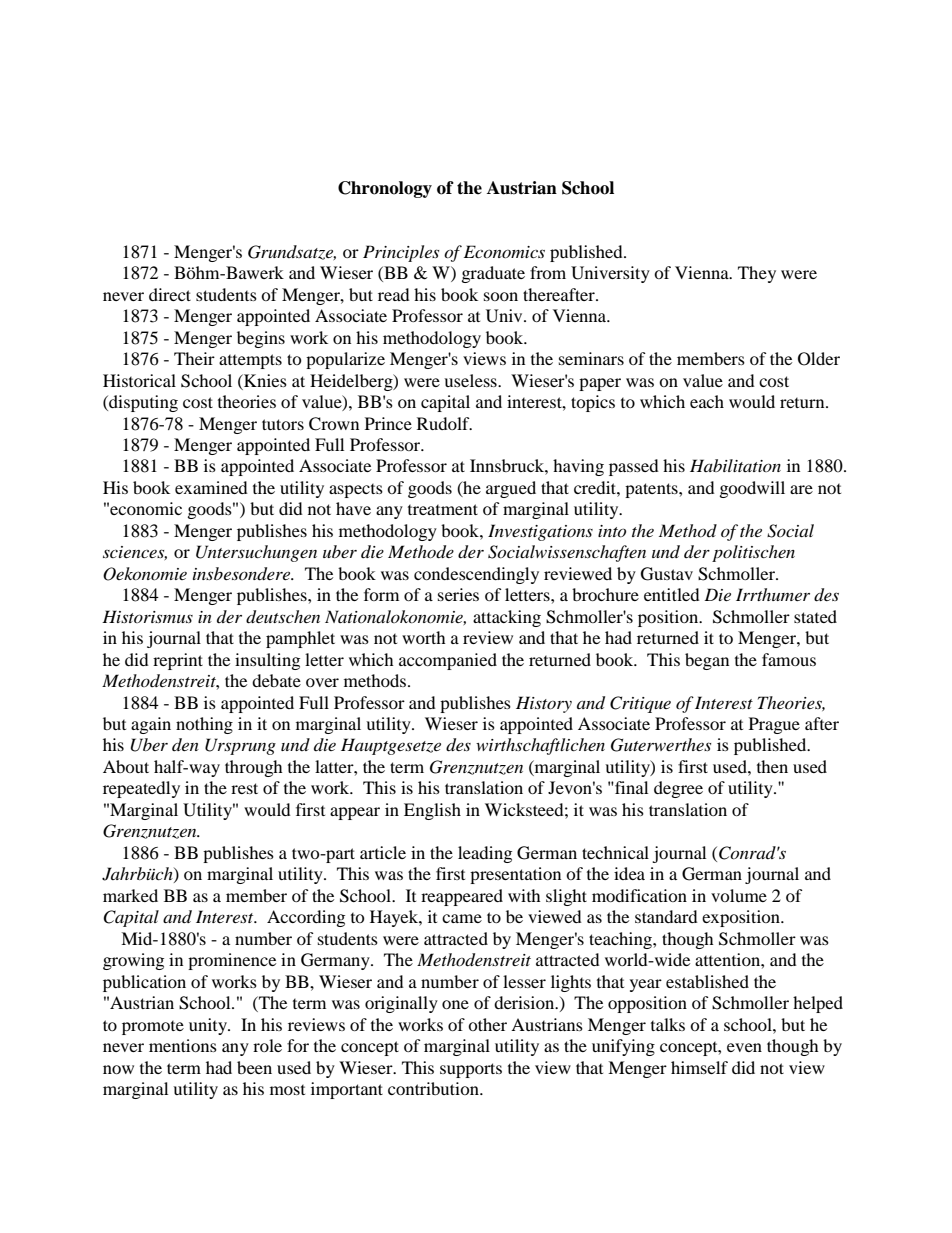  Describe the element at coordinates (211, 487) in the screenshot. I see `examined` at that location.
